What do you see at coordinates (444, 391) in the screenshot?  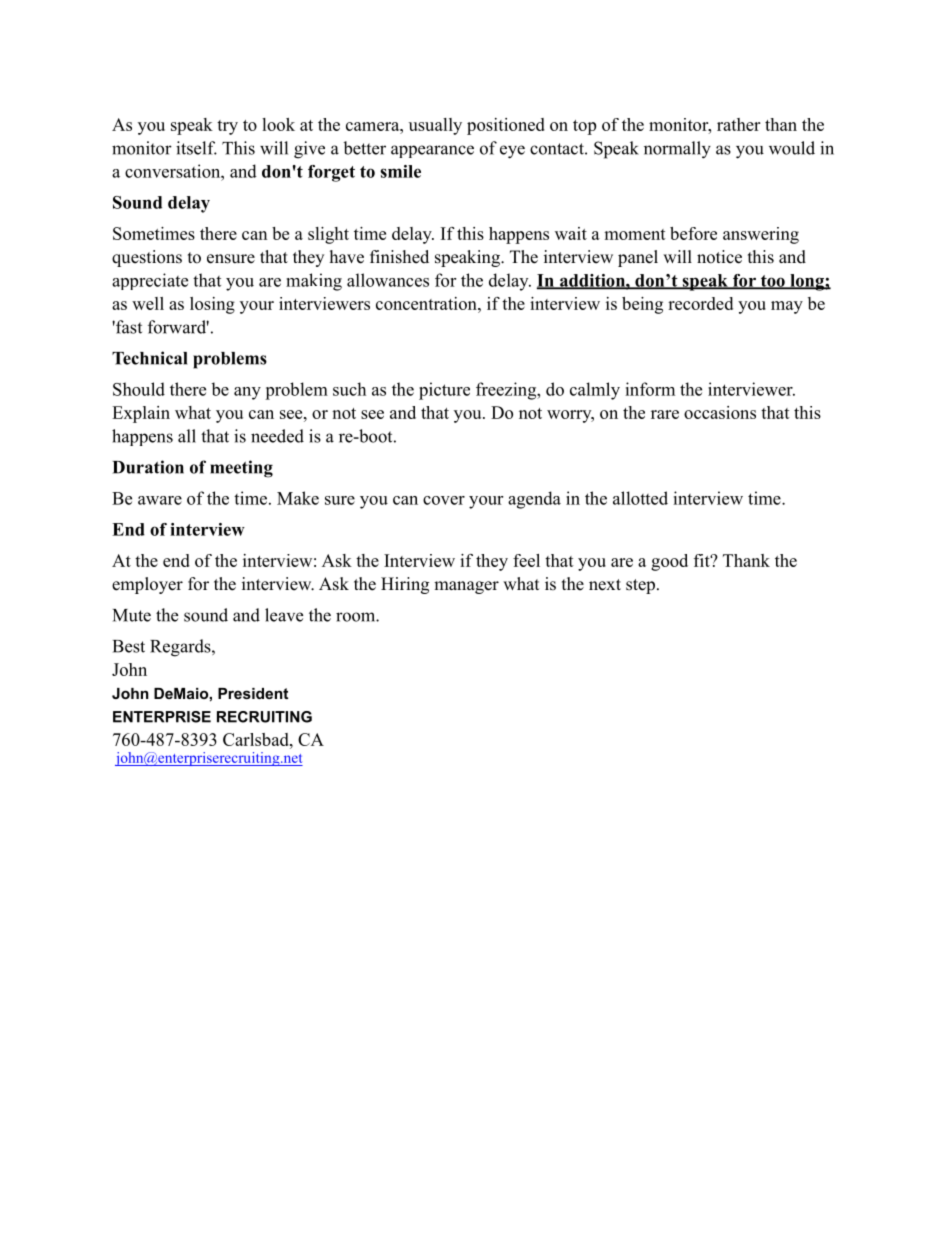 I see `picture` at bounding box center [444, 391].
